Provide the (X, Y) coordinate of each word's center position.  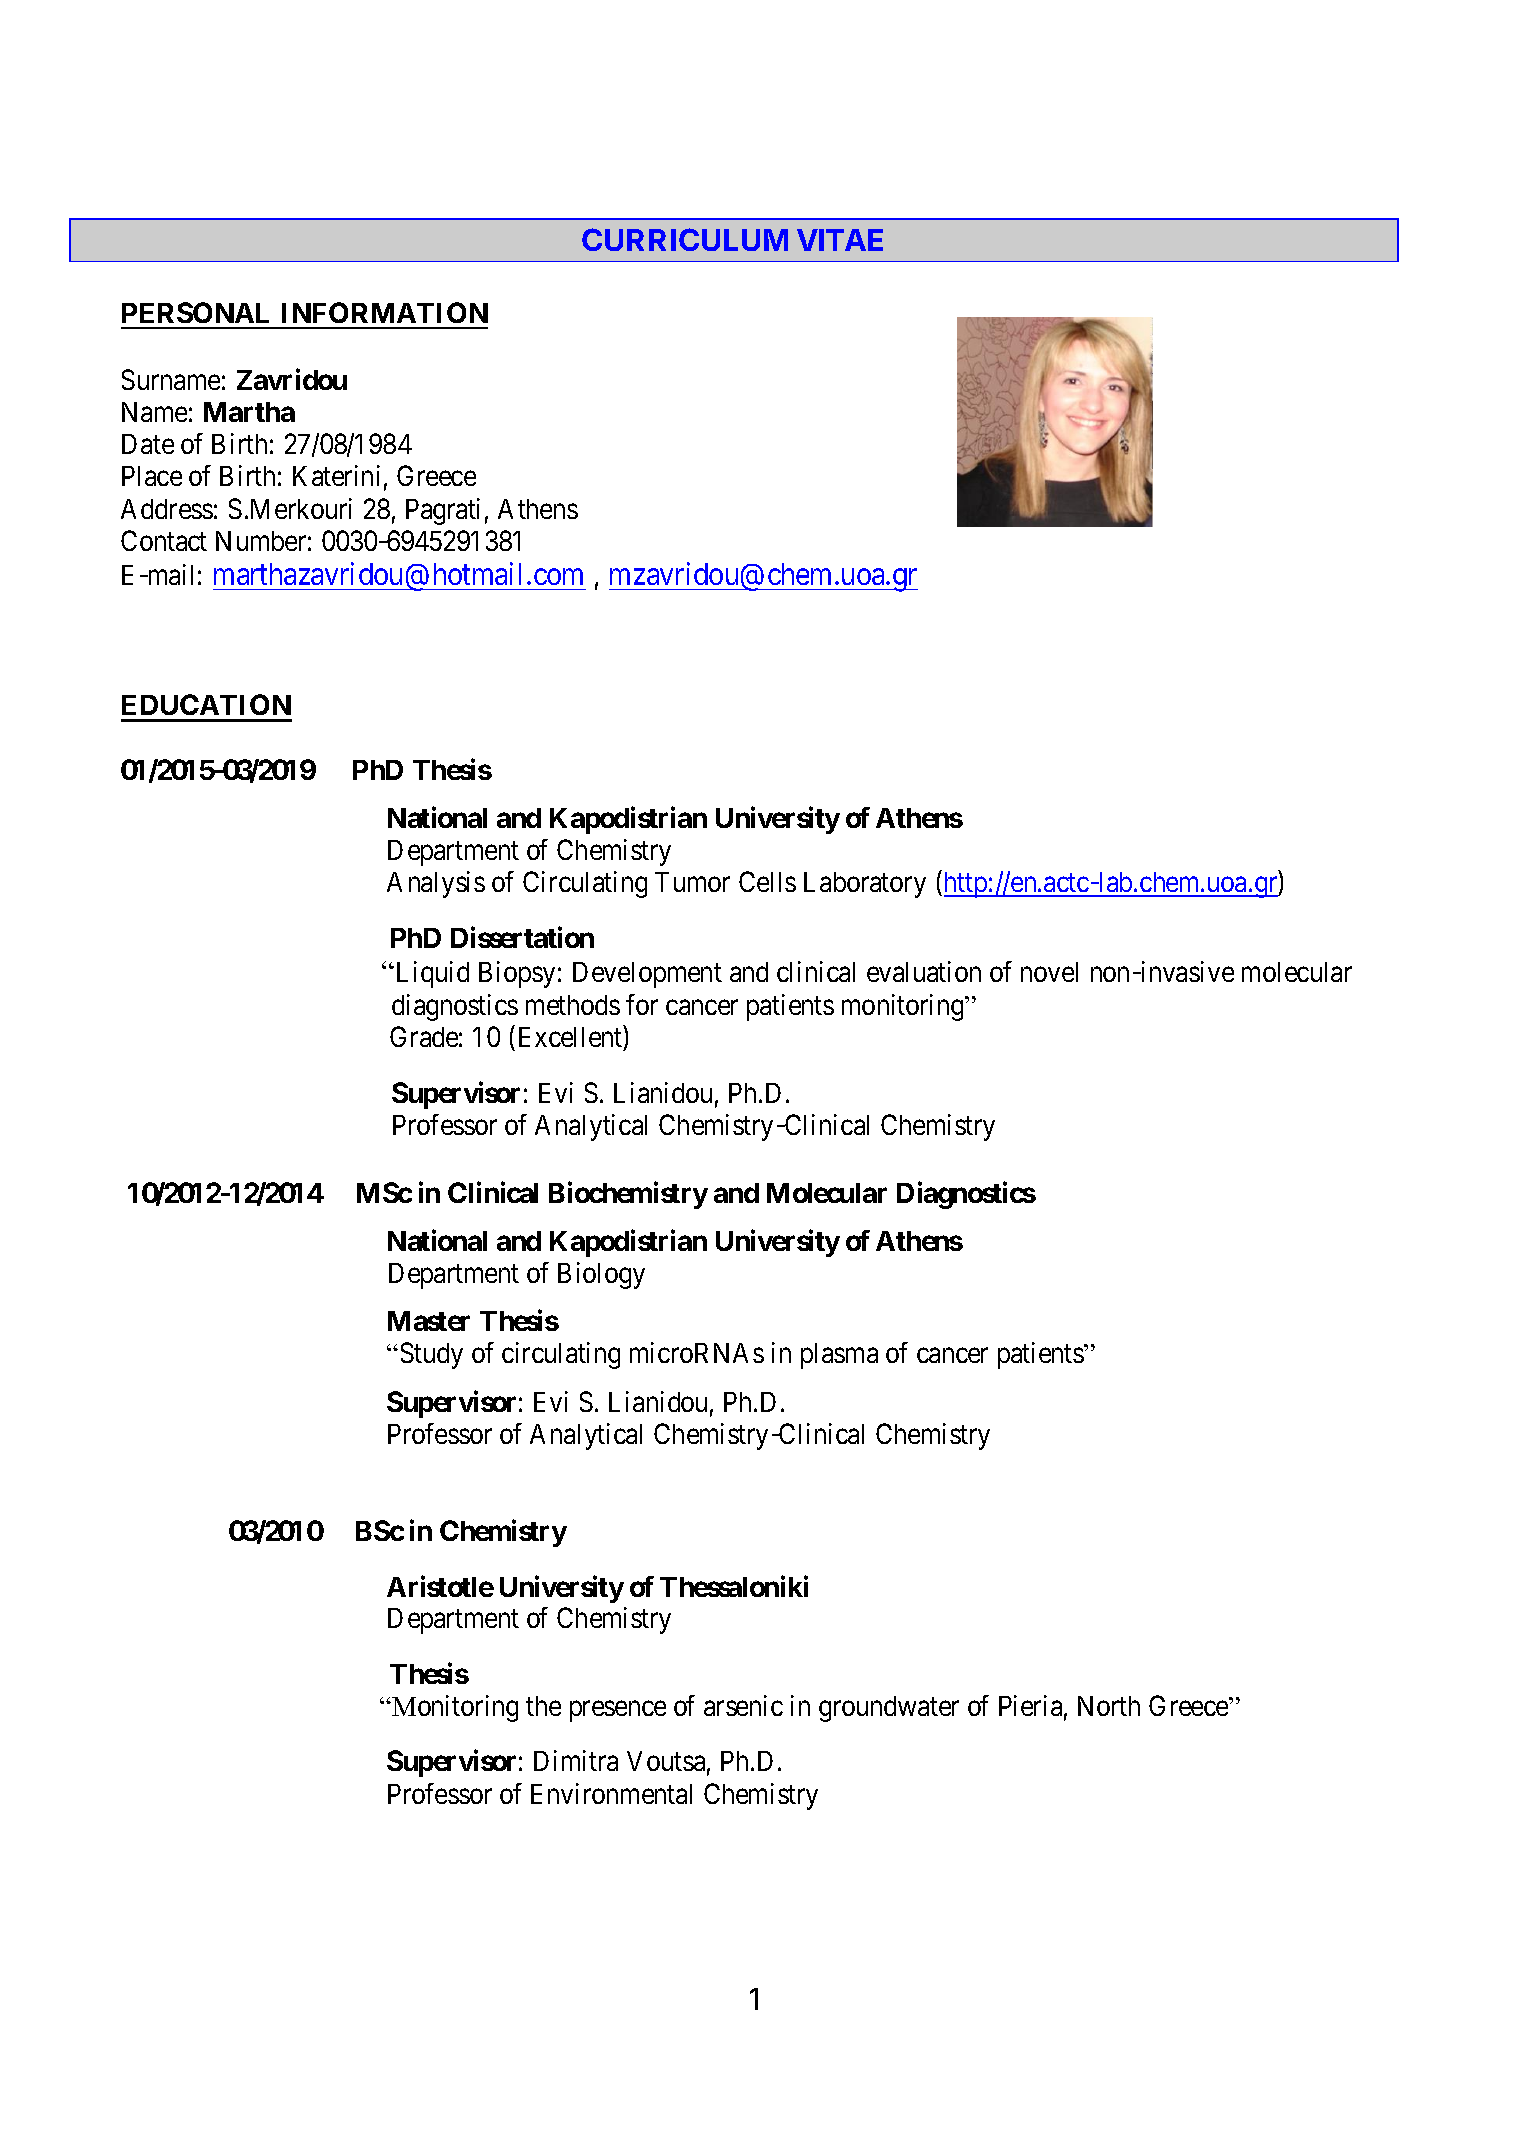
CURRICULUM (685, 239)
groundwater (889, 1709)
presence (618, 1711)
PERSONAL (195, 312)
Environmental (611, 1793)
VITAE (840, 240)
